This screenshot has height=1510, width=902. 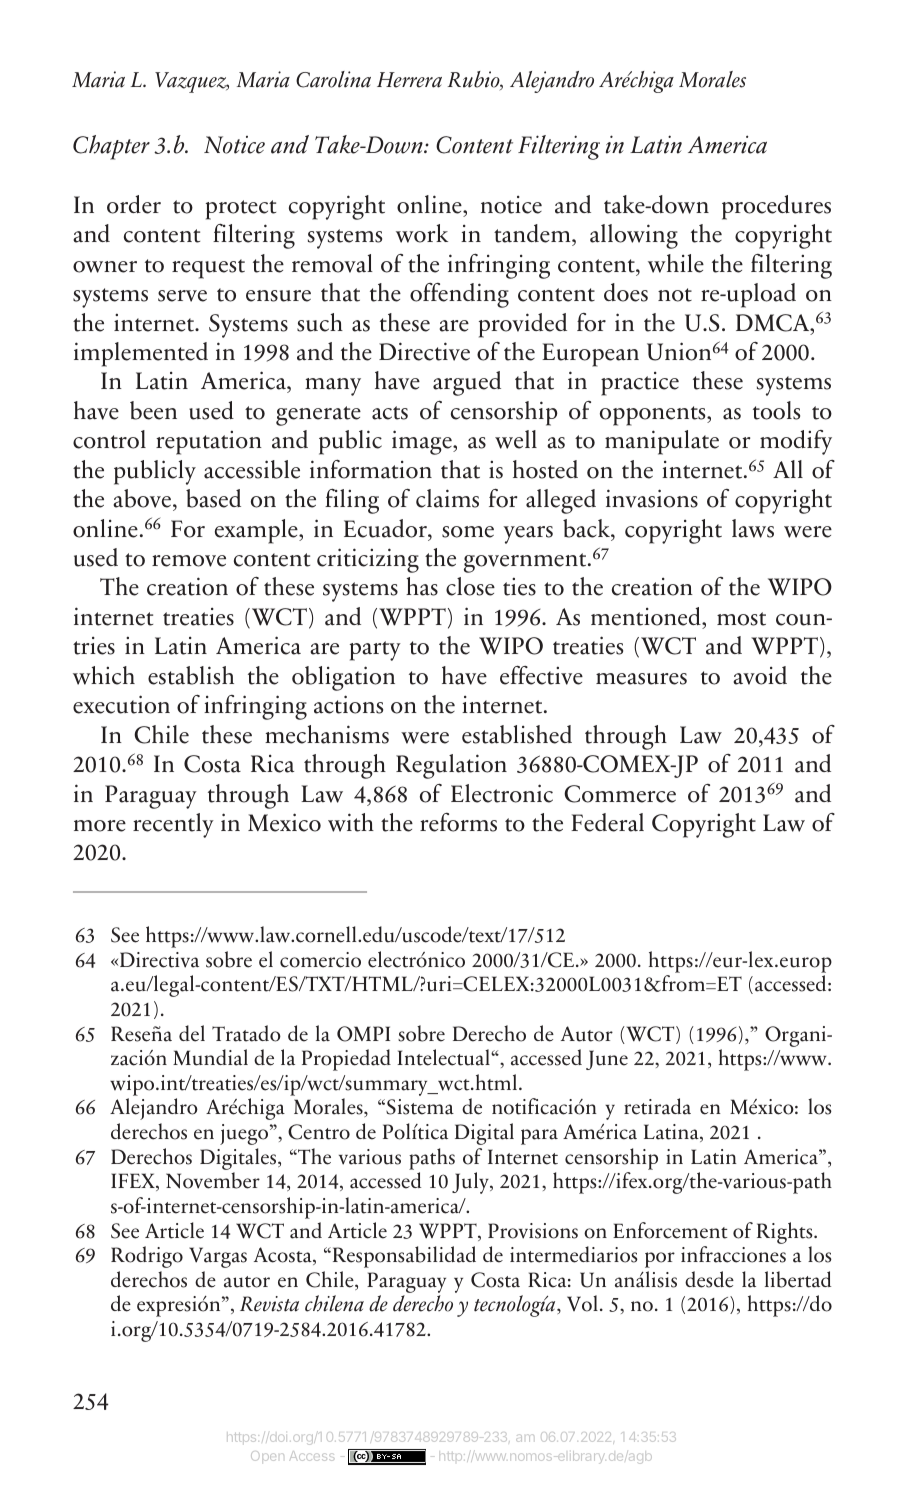 I want to click on June, so click(x=607, y=1060).
